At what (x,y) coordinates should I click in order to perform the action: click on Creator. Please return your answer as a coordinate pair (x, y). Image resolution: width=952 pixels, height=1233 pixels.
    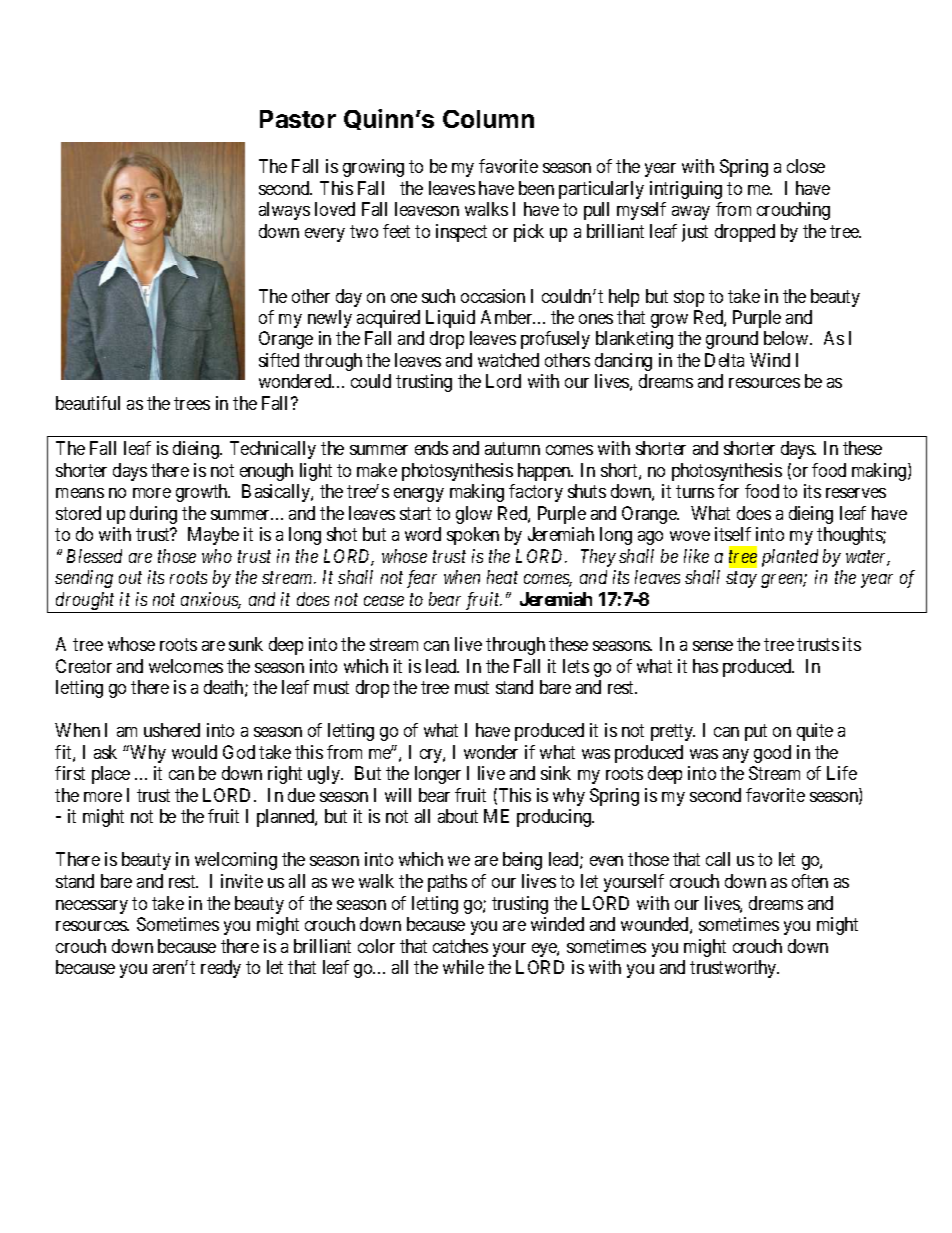
    Looking at the image, I should click on (84, 666).
